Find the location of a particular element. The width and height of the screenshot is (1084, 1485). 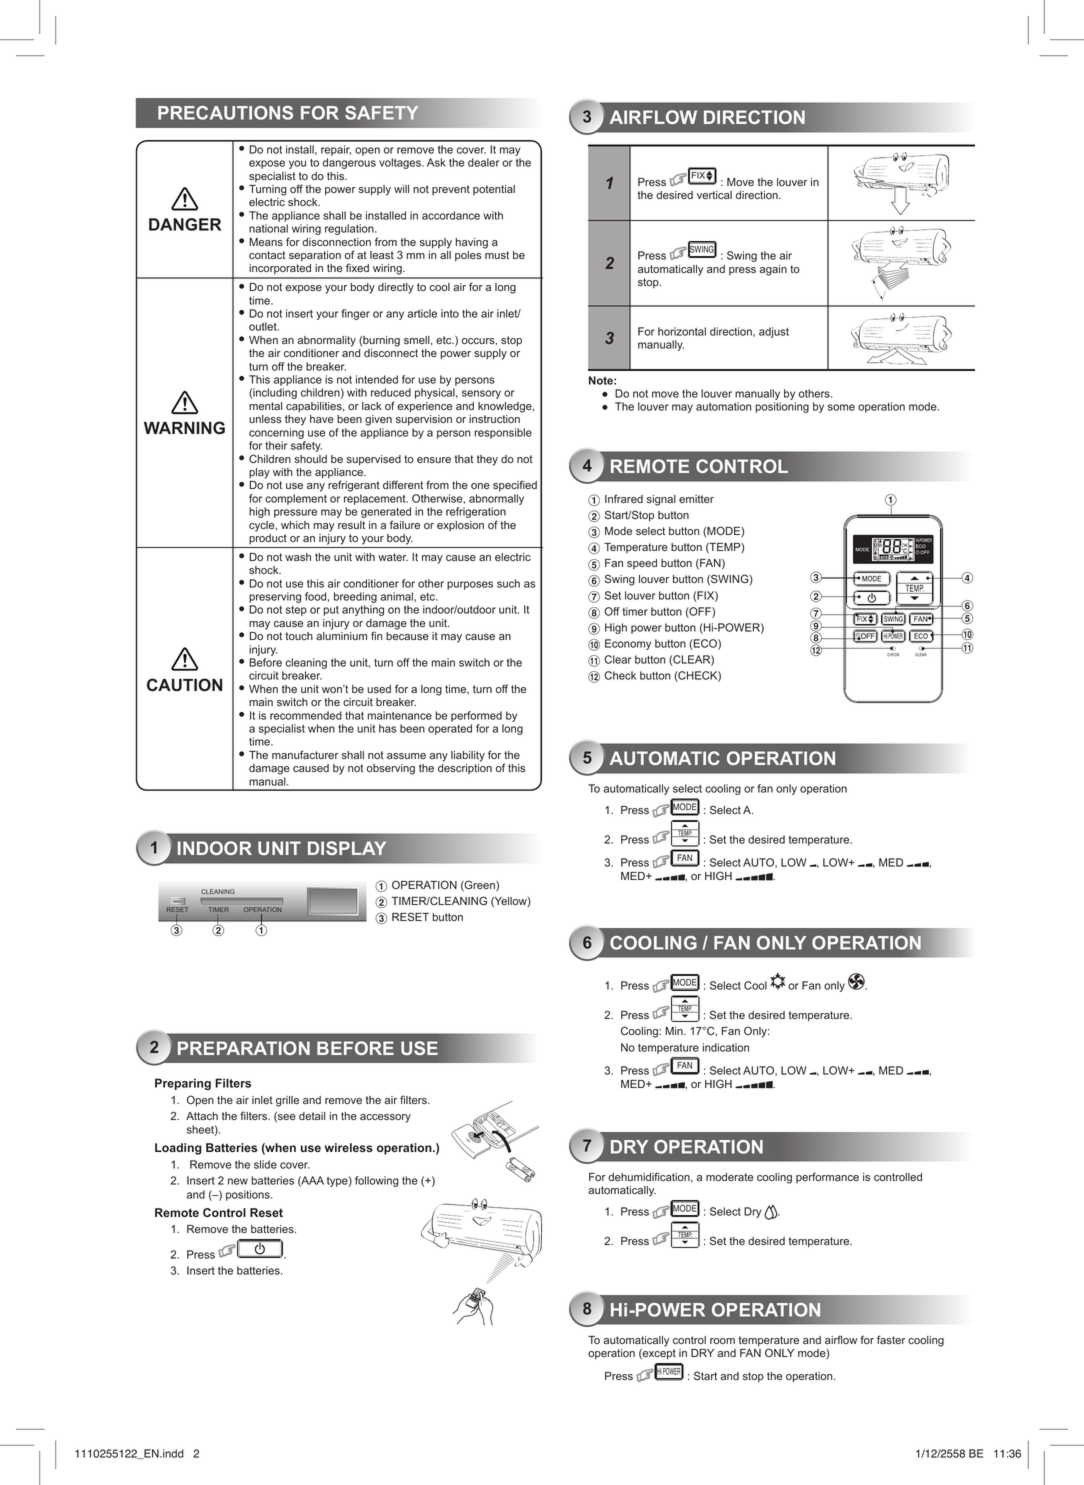

liability is located at coordinates (468, 756).
